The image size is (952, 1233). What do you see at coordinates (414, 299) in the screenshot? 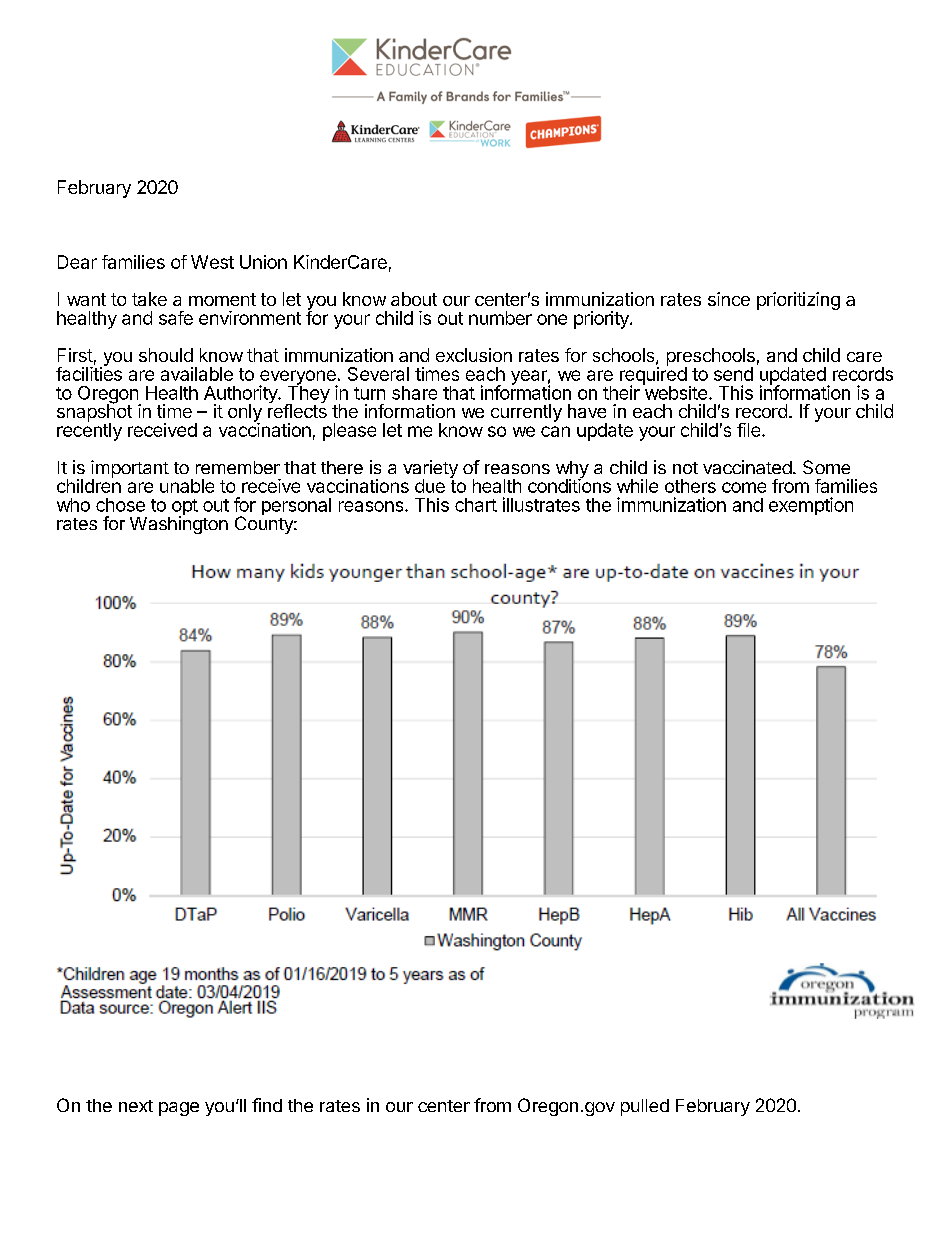
I see `about` at bounding box center [414, 299].
